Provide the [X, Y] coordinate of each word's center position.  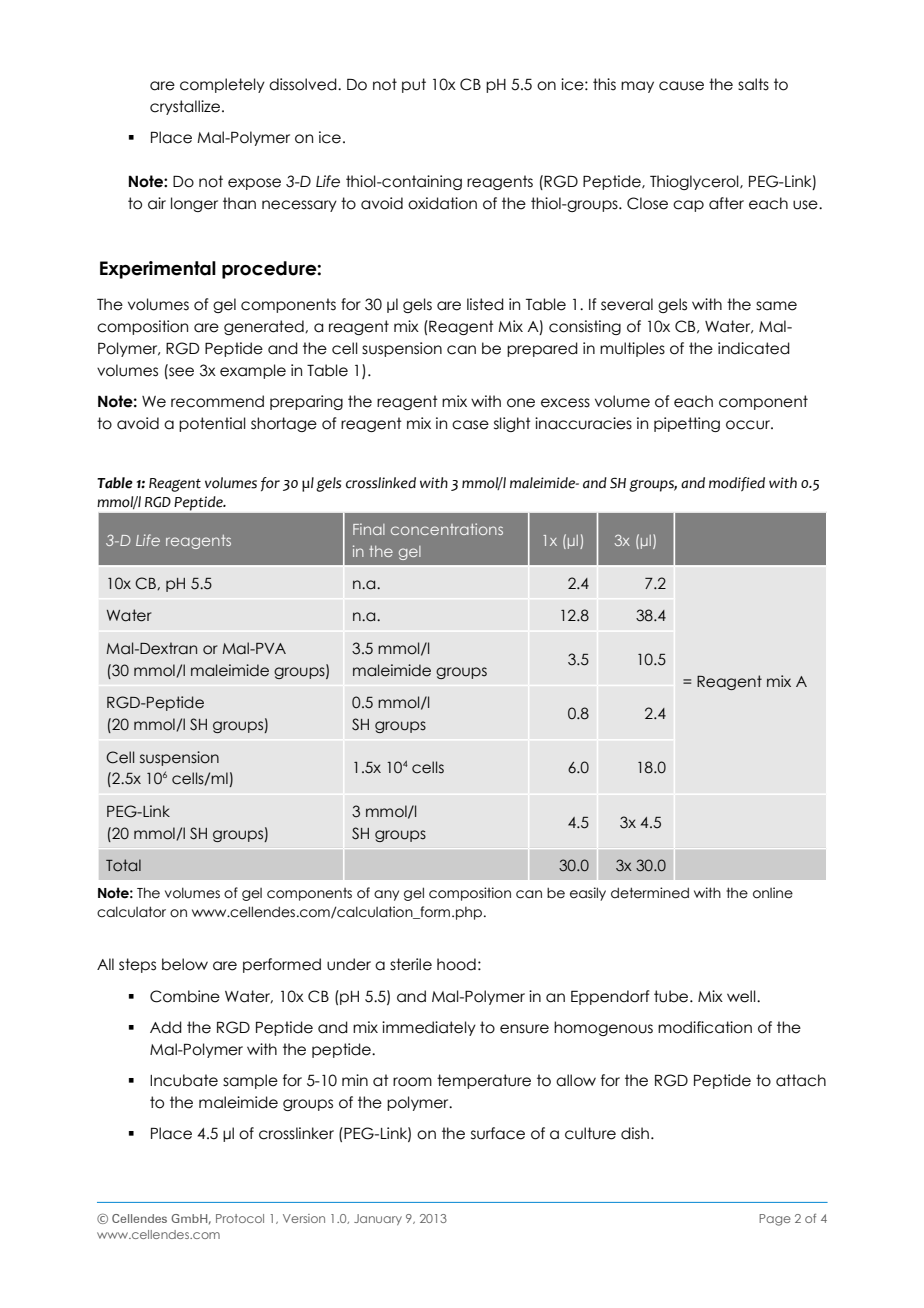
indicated [754, 348]
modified [737, 484]
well [742, 996]
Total [123, 865]
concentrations [447, 529]
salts [753, 84]
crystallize [185, 107]
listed [485, 304]
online [773, 893]
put [414, 85]
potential [212, 424]
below [185, 964]
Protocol [240, 1218]
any [386, 895]
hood [456, 964]
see [180, 371]
